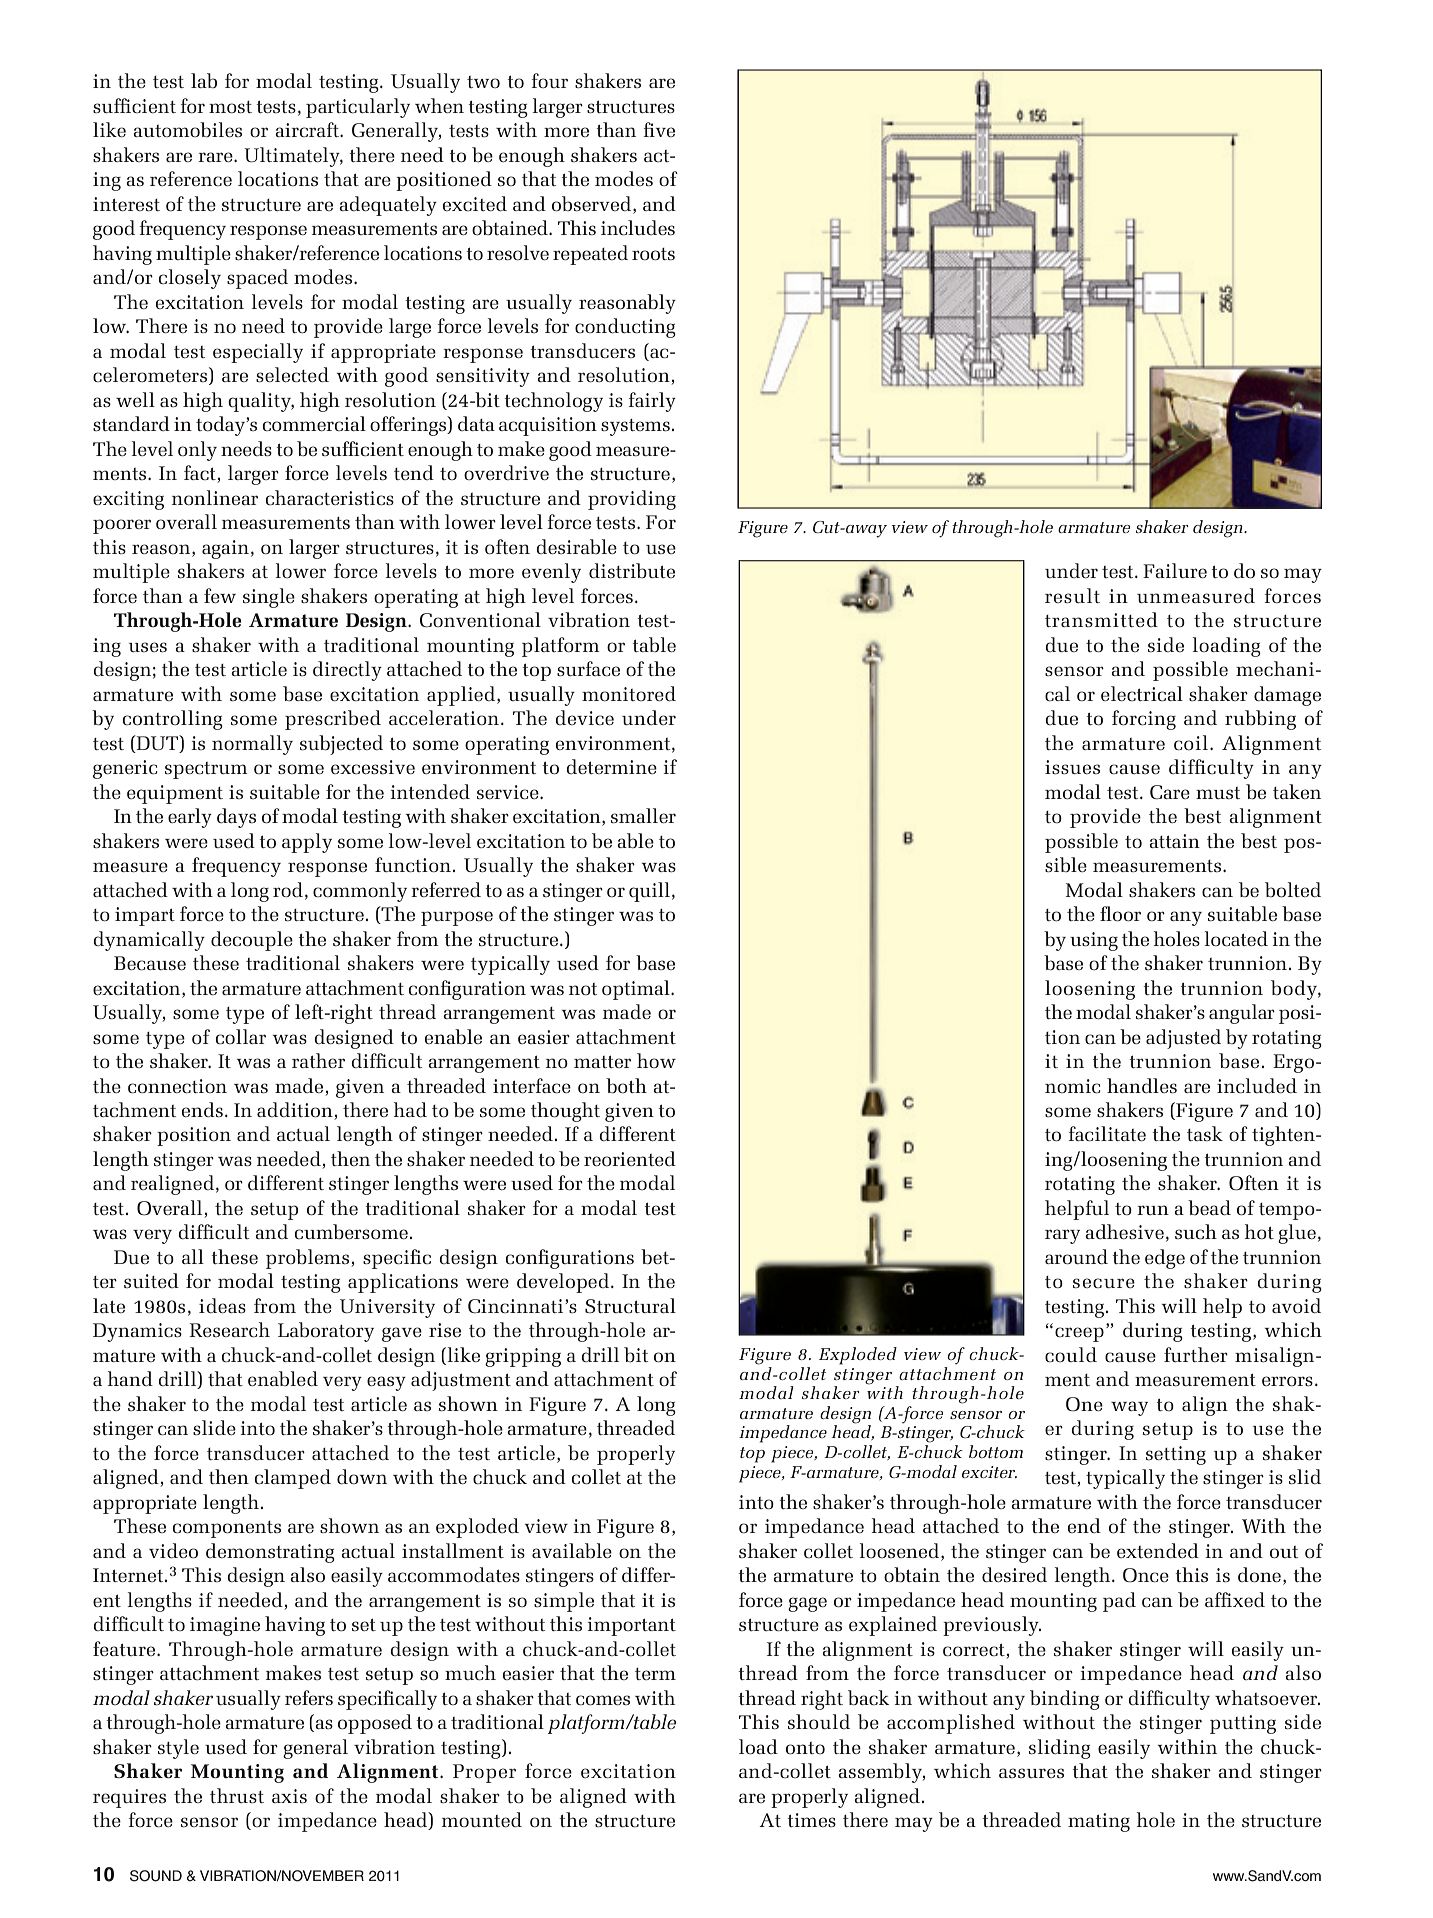 The width and height of the screenshot is (1433, 1918). Describe the element at coordinates (1099, 1822) in the screenshot. I see `mating` at that location.
